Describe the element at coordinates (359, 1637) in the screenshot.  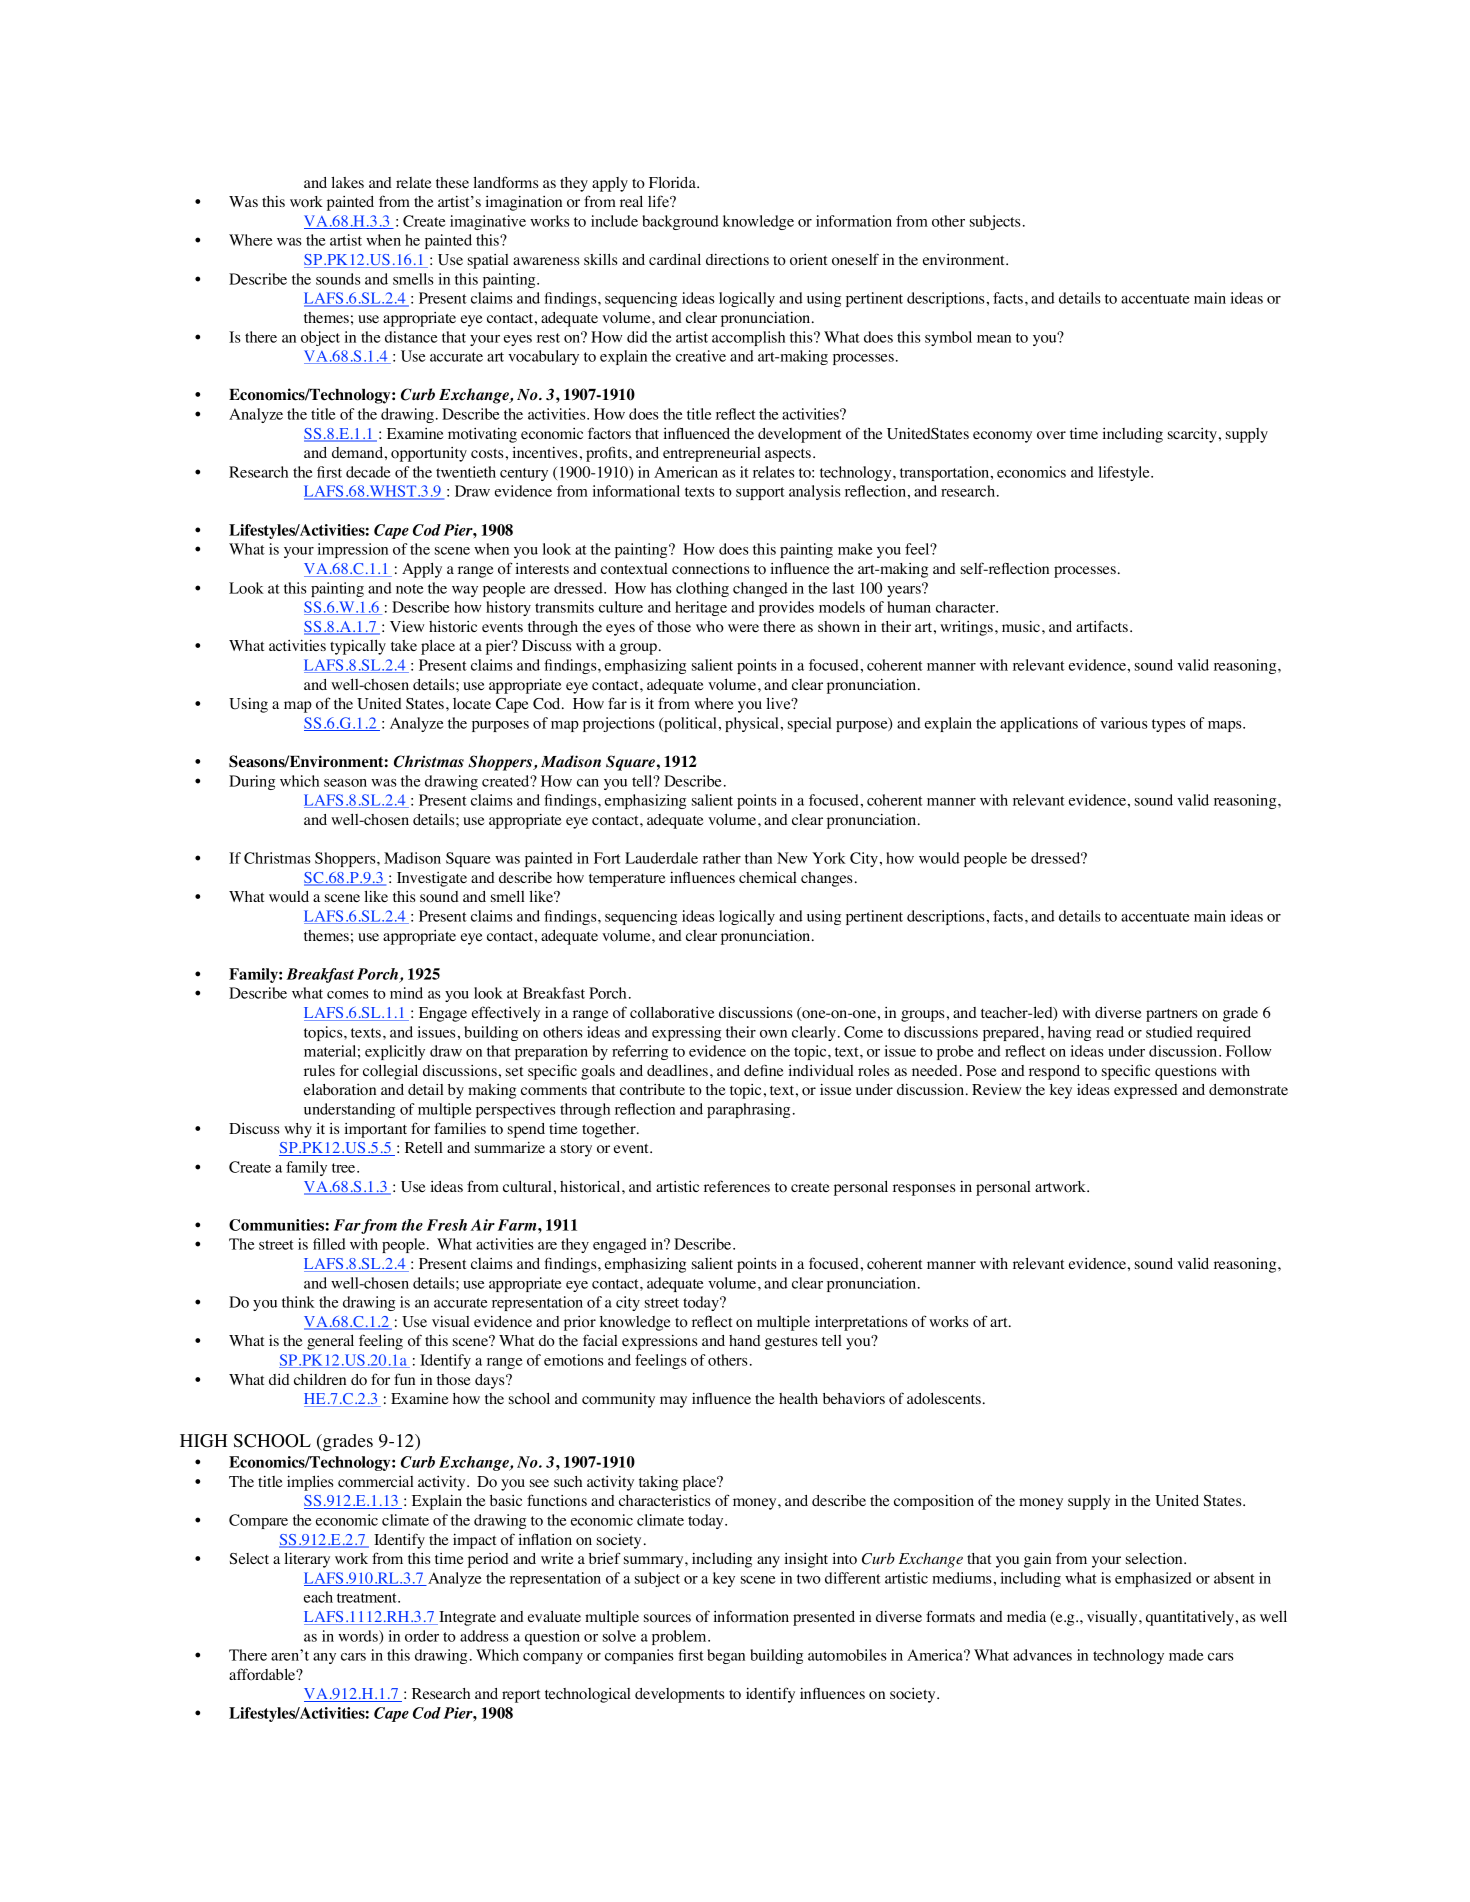
I see `words` at that location.
